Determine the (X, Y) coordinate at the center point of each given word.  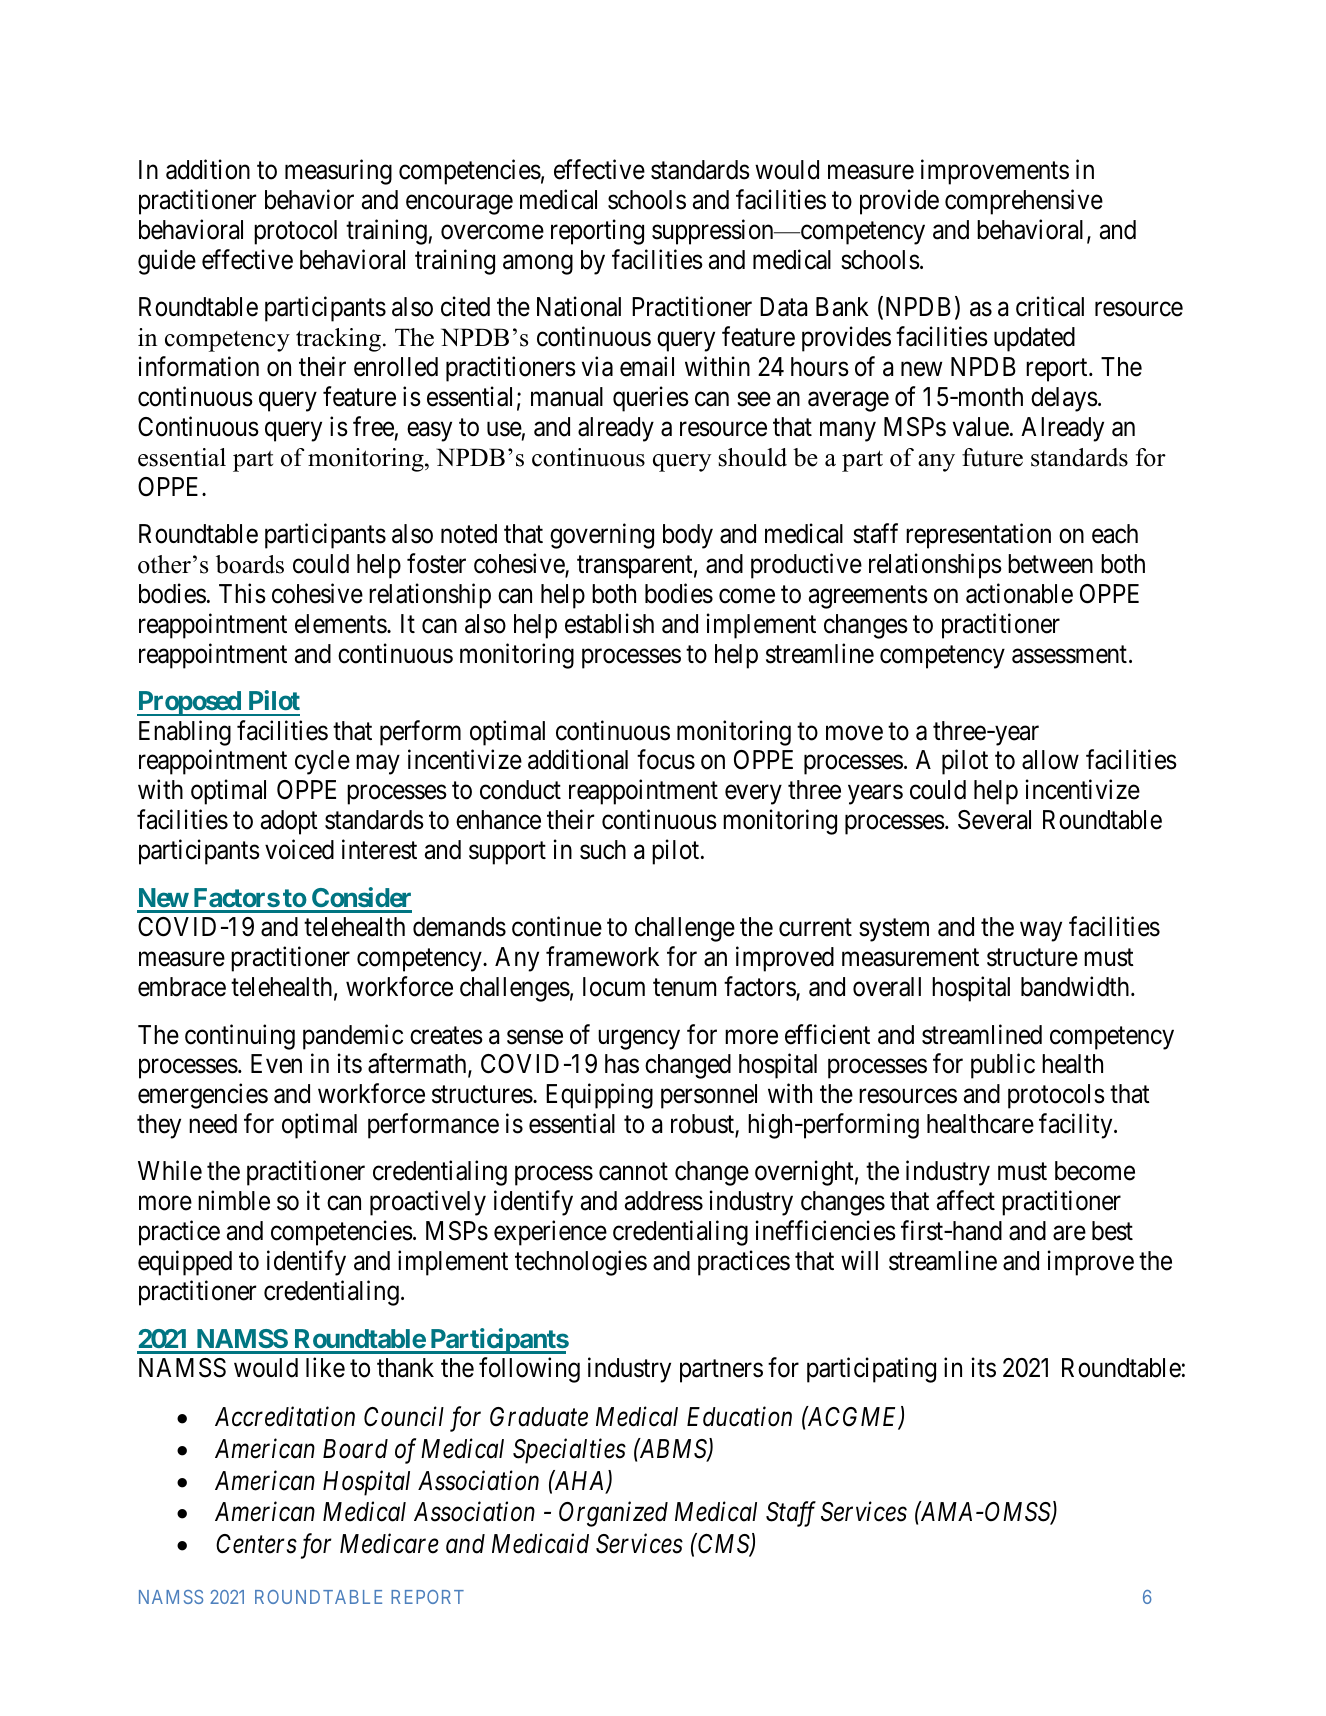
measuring (338, 172)
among (538, 265)
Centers (256, 1544)
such (603, 850)
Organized (613, 1514)
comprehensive (1024, 202)
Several (994, 820)
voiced (299, 849)
